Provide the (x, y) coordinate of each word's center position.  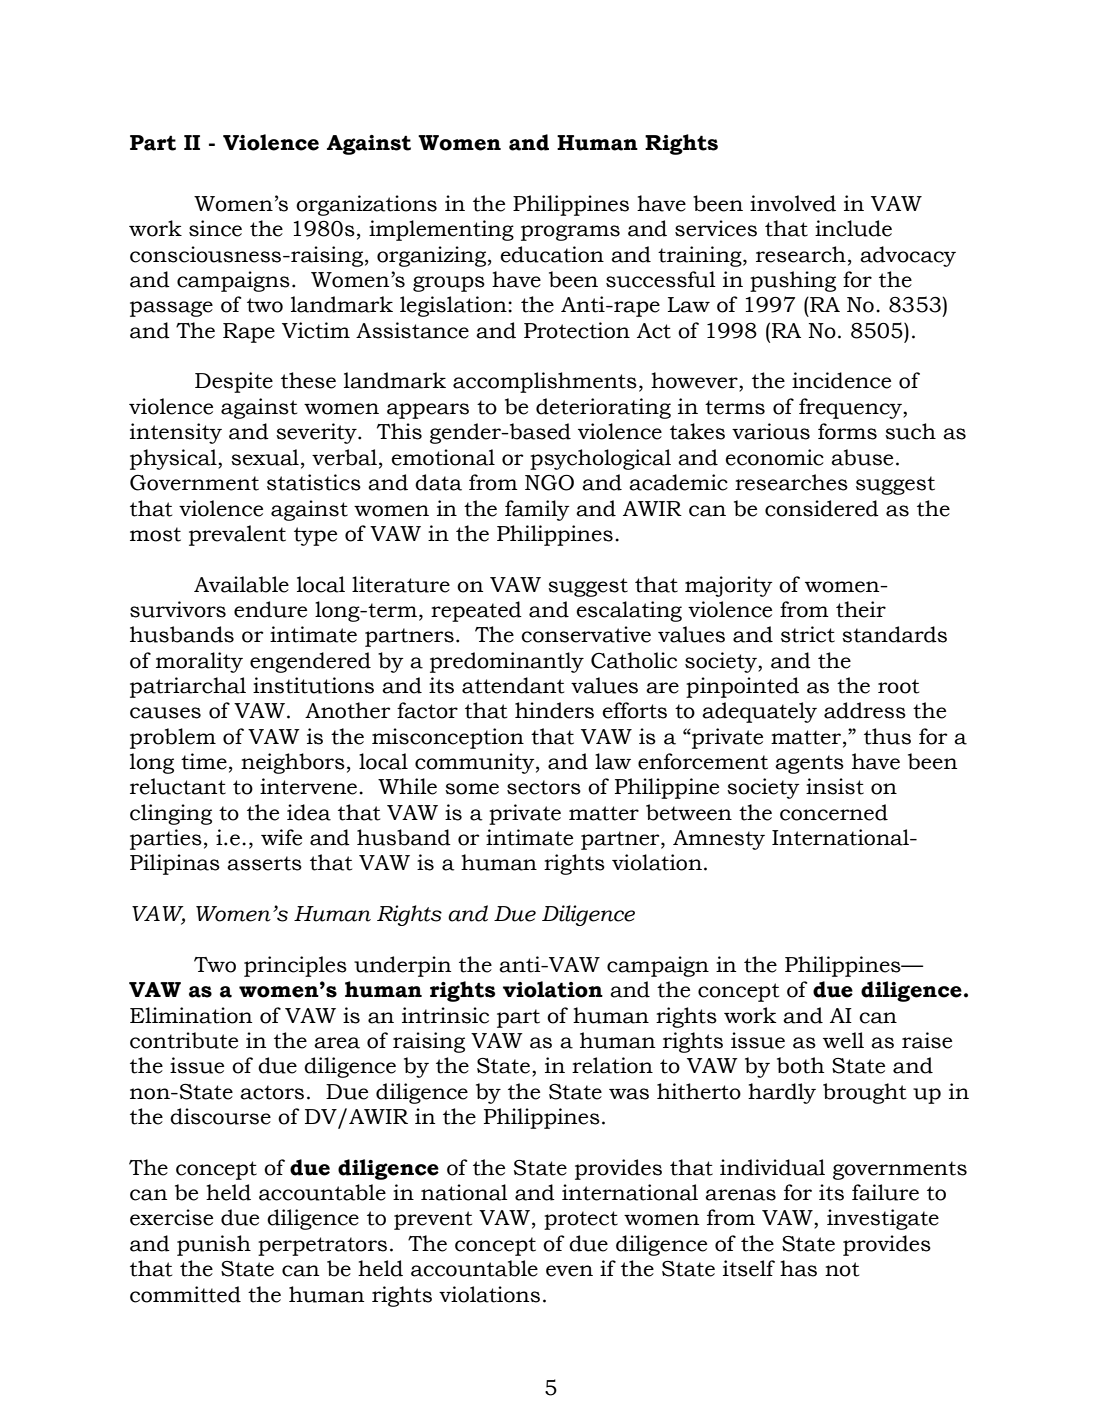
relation (612, 1065)
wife (281, 837)
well (843, 1040)
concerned (834, 812)
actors (272, 1092)
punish (214, 1245)
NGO (549, 483)
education (552, 254)
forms (847, 431)
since (215, 228)
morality (199, 662)
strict (808, 634)
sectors (544, 787)
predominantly (507, 662)
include (853, 228)
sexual (265, 457)
